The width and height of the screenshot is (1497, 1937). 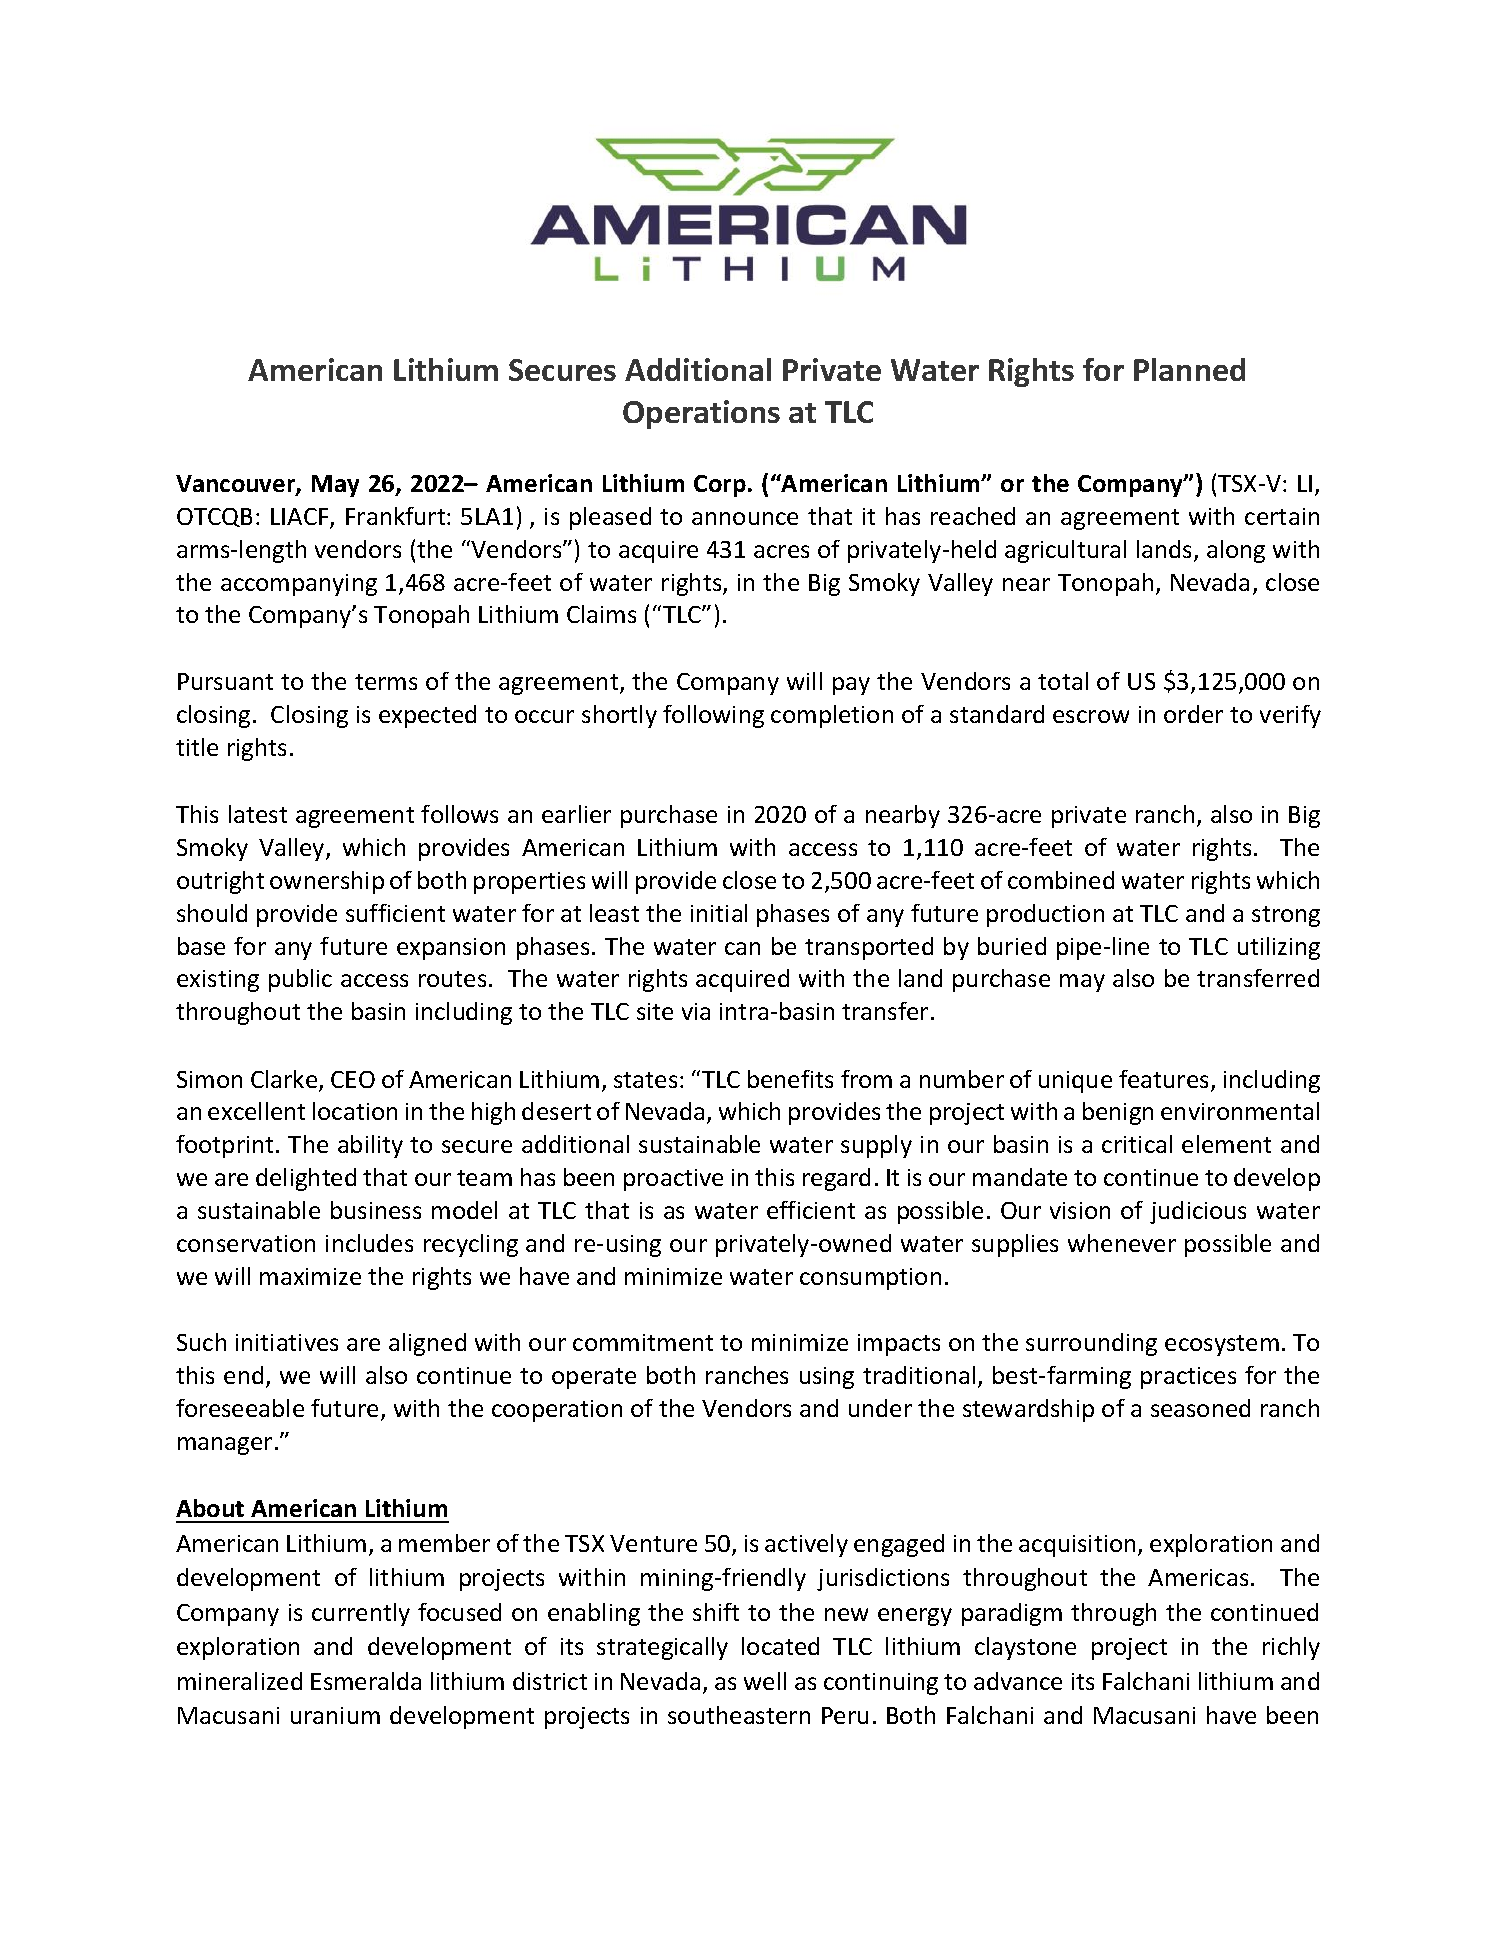 I want to click on commitment, so click(x=643, y=1342).
